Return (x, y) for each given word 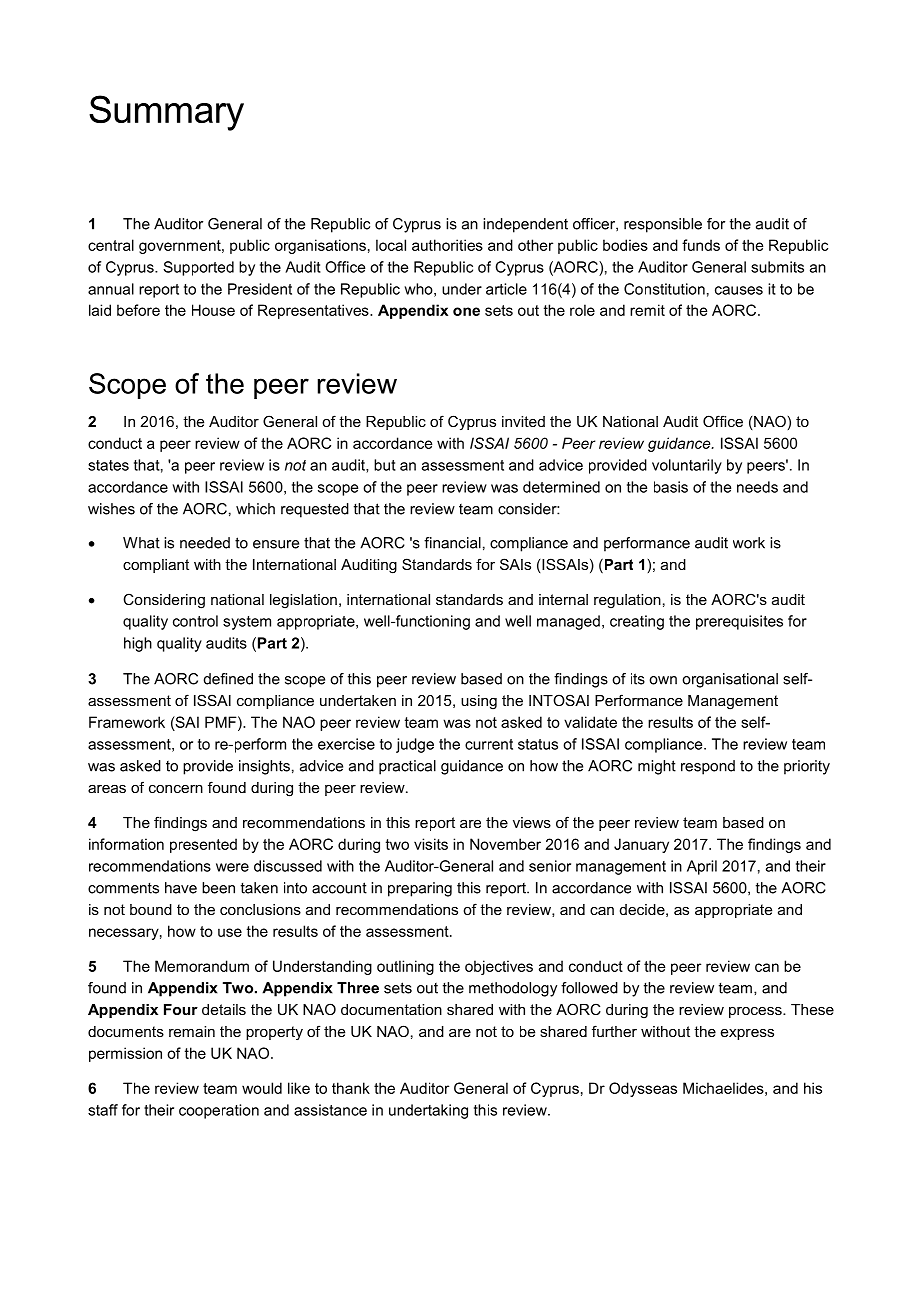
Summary (166, 113)
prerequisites (739, 622)
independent (525, 225)
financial (452, 543)
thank (351, 1088)
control (195, 621)
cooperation (219, 1111)
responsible (663, 225)
